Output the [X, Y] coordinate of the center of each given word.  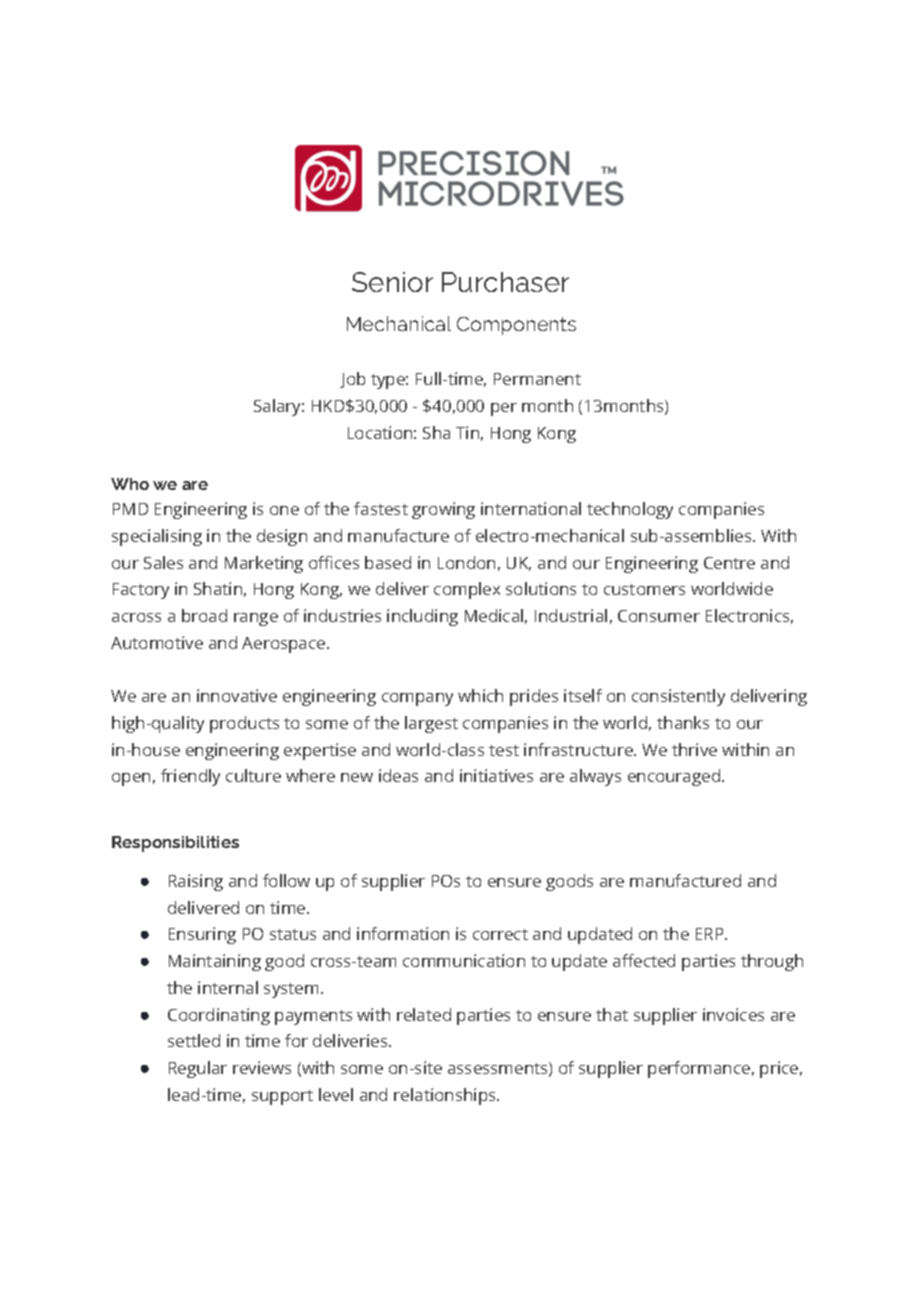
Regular [198, 1069]
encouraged [675, 777]
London [466, 562]
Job [352, 380]
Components [516, 326]
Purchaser [505, 282]
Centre [729, 563]
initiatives [496, 775]
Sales [163, 562]
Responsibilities [175, 844]
